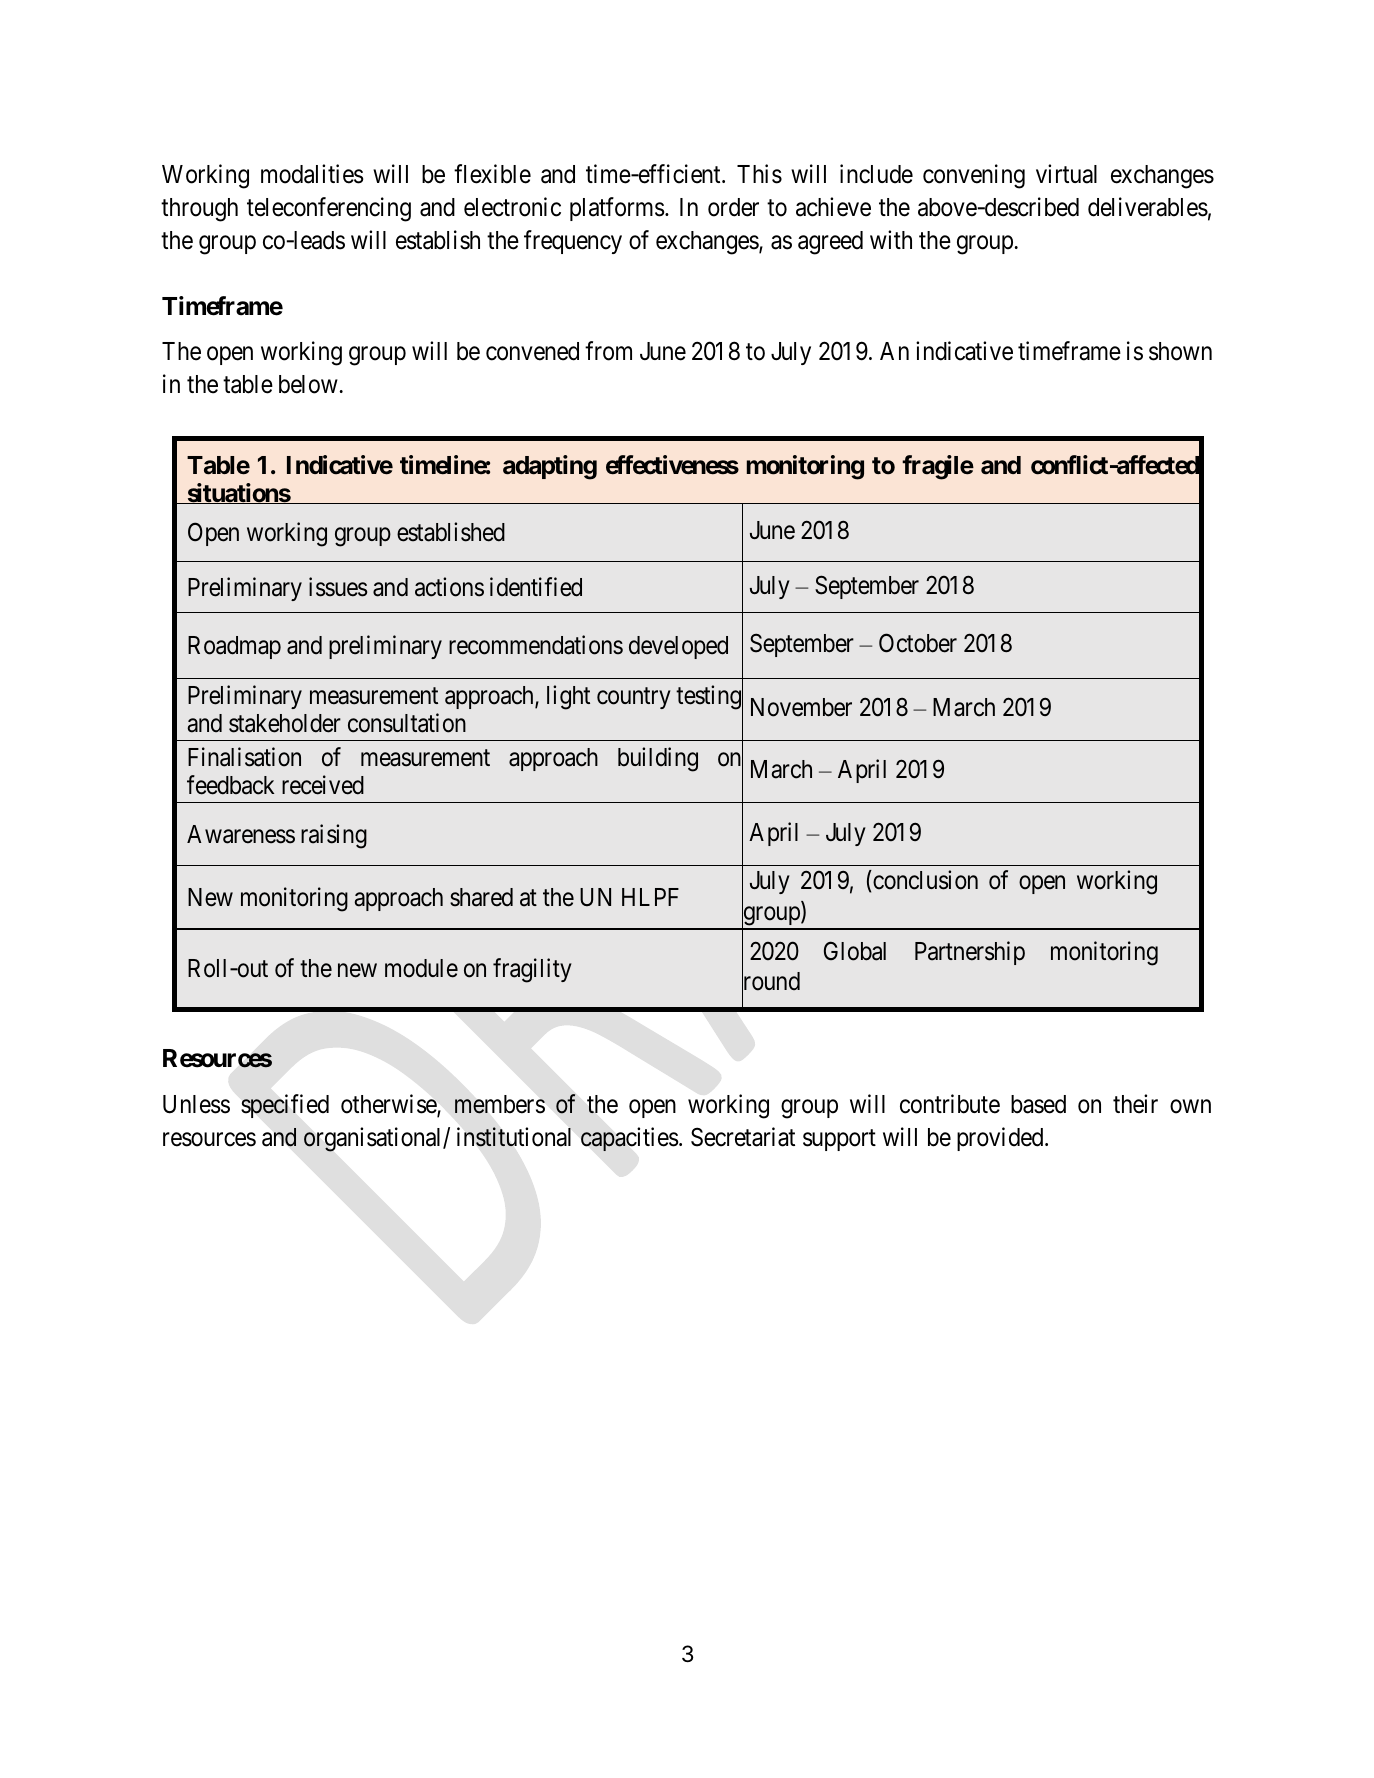 This image has width=1374, height=1778. Describe the element at coordinates (285, 1106) in the image. I see `specified` at that location.
